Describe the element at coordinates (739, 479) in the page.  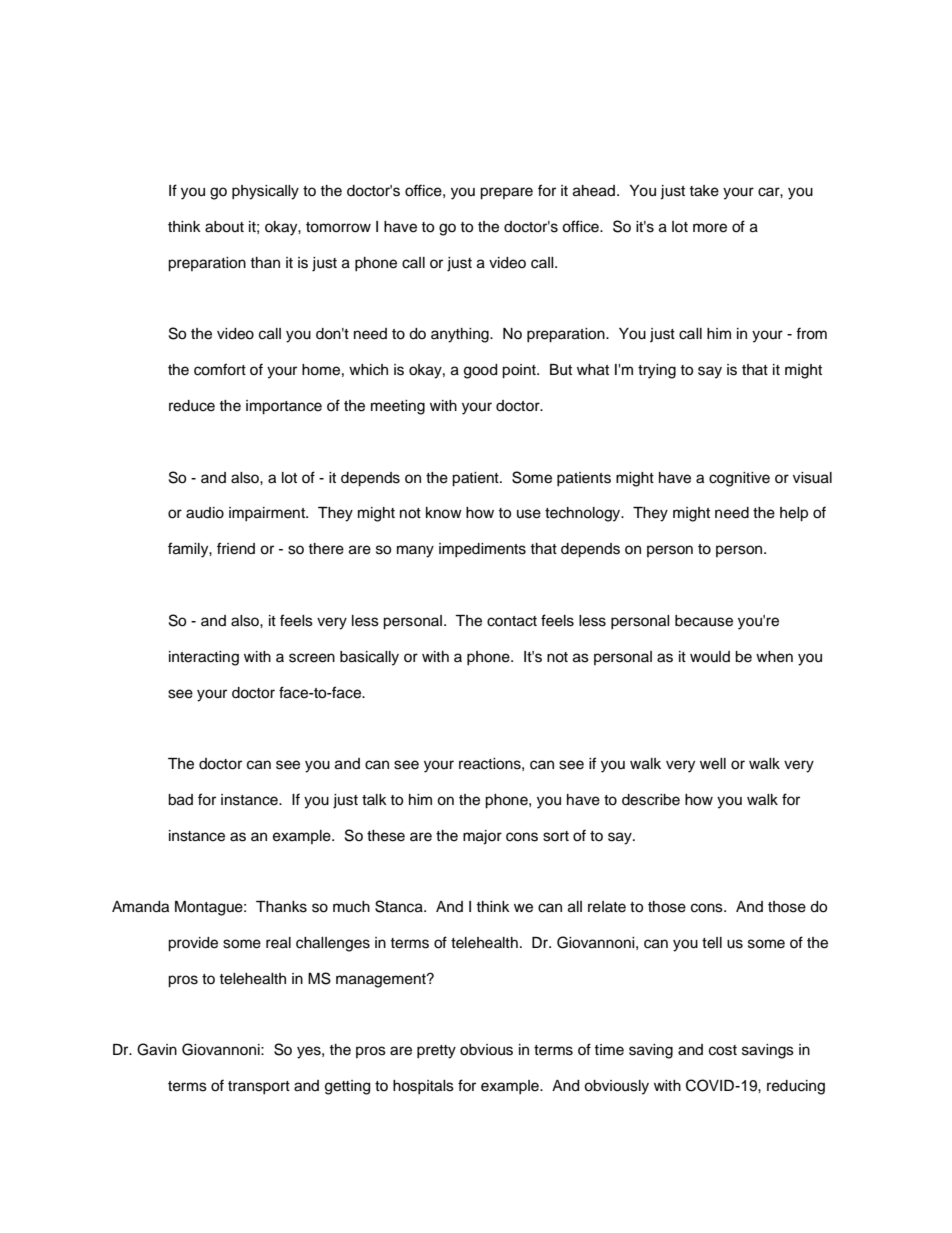
I see `cognitive` at that location.
